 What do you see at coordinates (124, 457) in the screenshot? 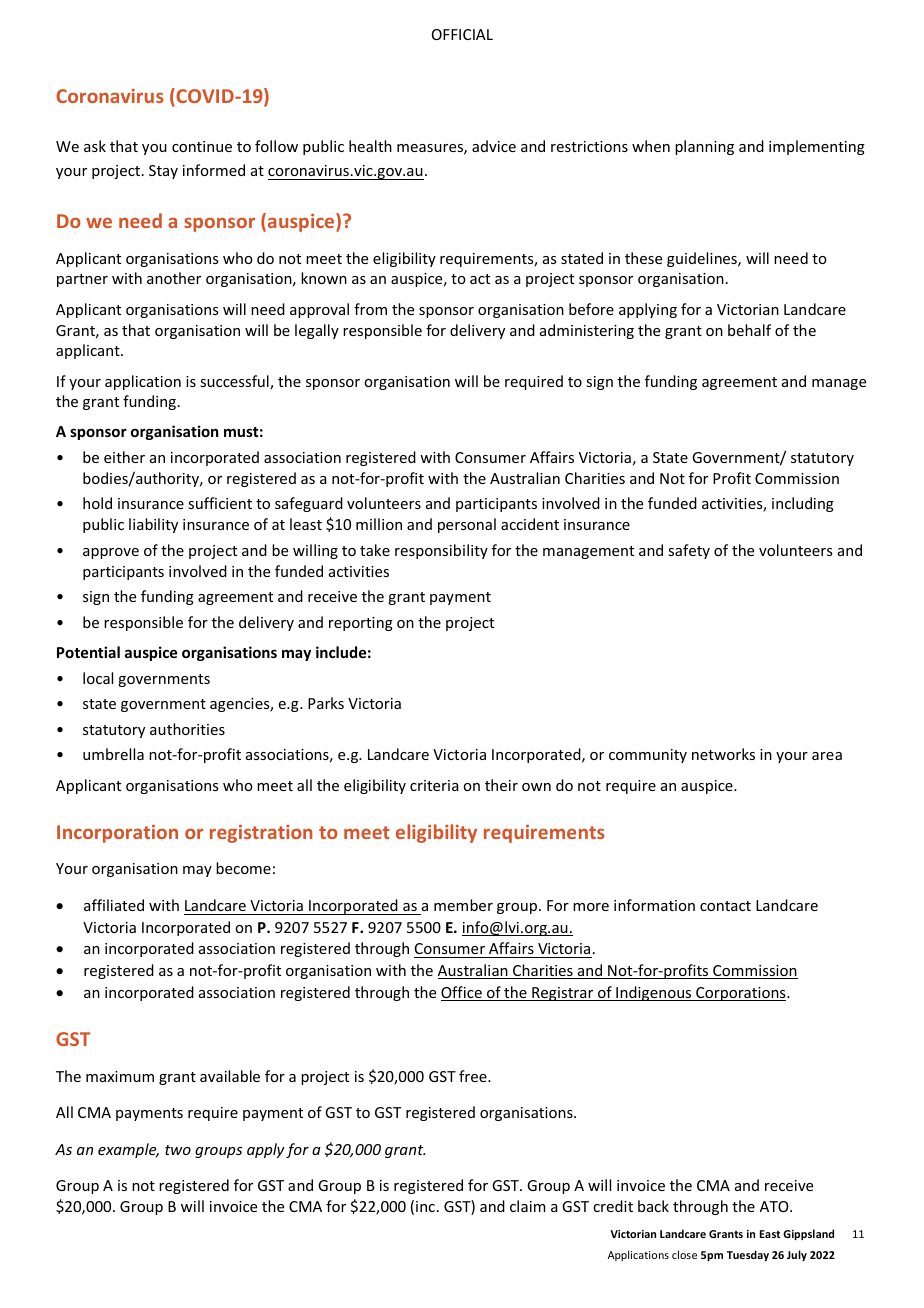
I see `either` at bounding box center [124, 457].
